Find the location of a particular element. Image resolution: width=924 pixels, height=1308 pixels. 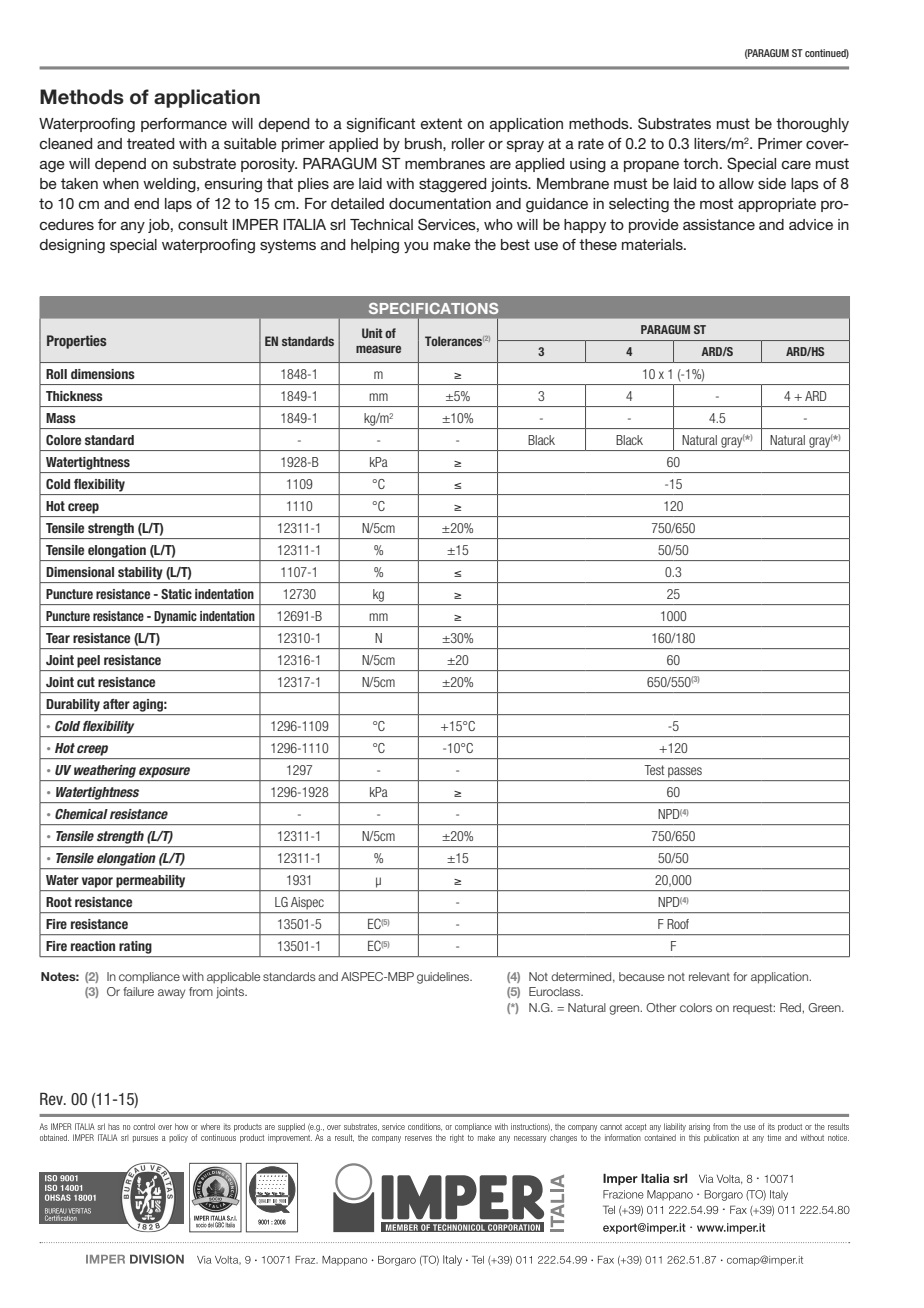

Static is located at coordinates (176, 594).
